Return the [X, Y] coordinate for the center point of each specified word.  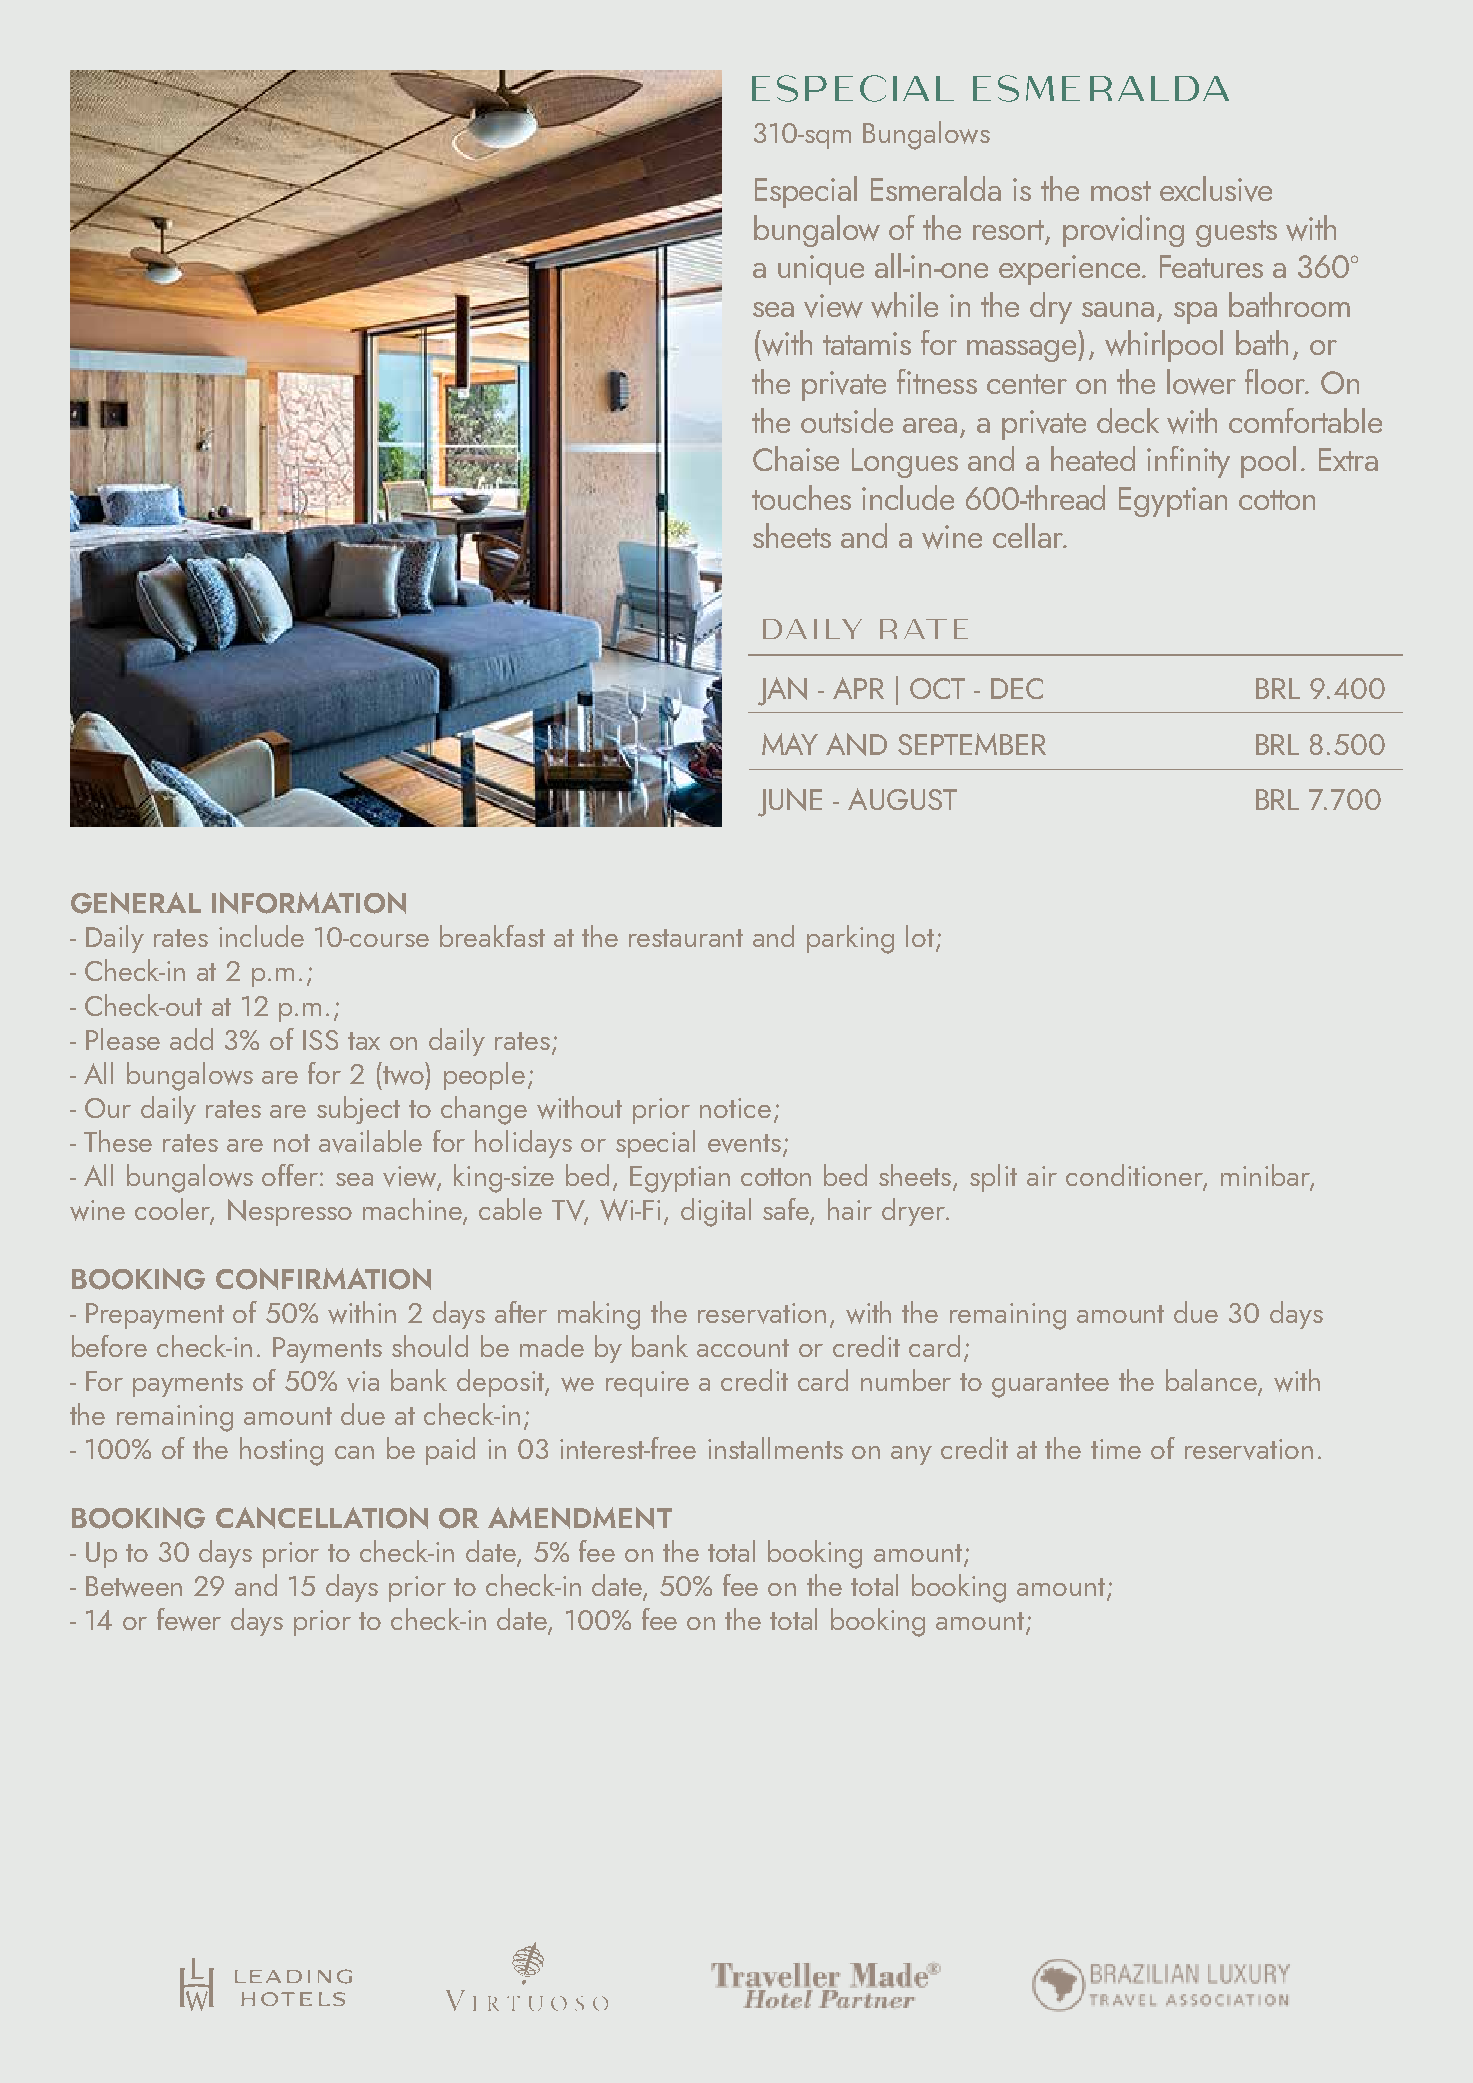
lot [920, 936]
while [904, 305]
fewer [189, 1619]
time [1116, 1449]
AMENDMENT [580, 1518]
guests [1236, 233]
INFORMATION [309, 903]
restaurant [686, 938]
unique [821, 270]
